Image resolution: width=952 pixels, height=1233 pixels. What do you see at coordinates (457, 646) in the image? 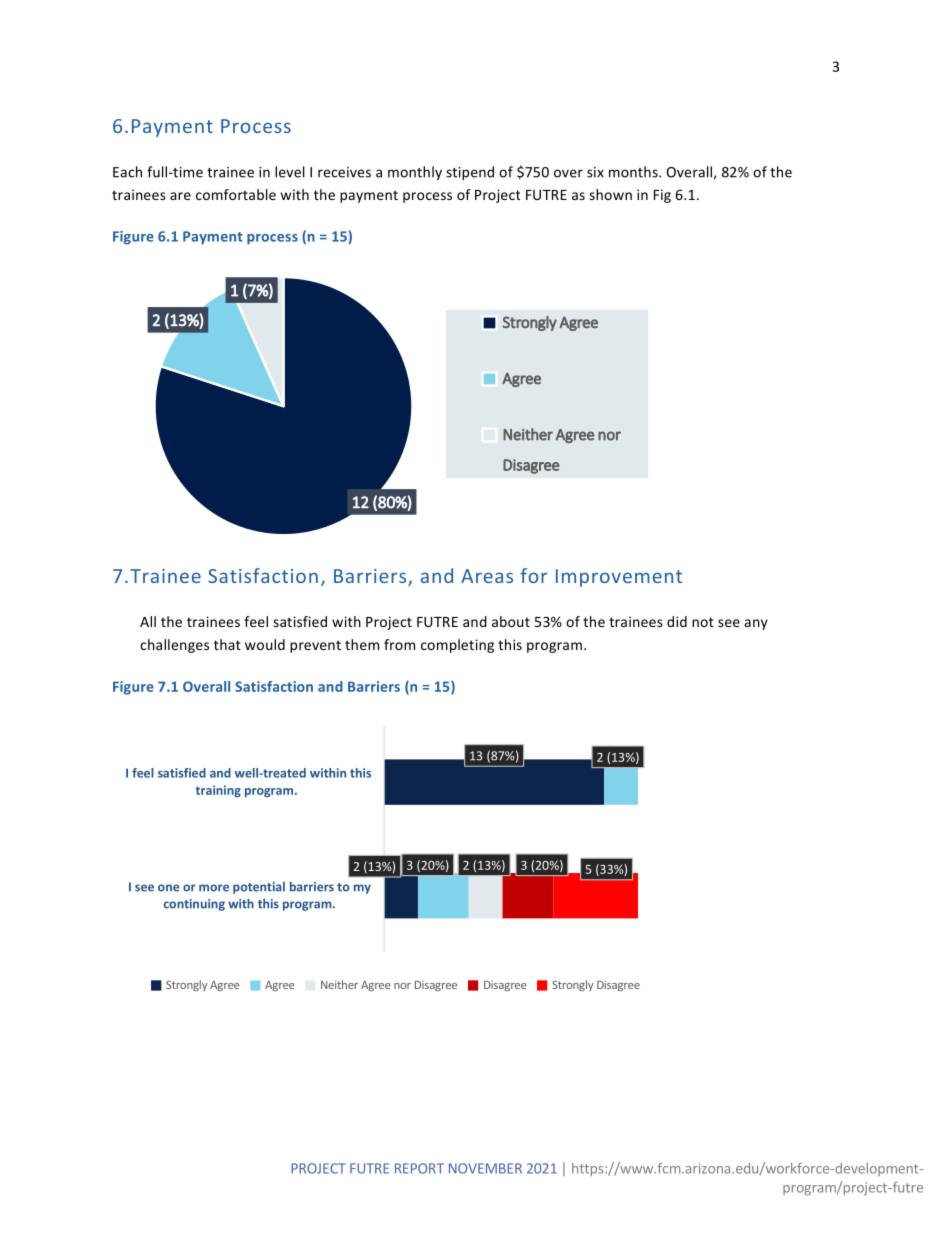
I see `completing` at bounding box center [457, 646].
